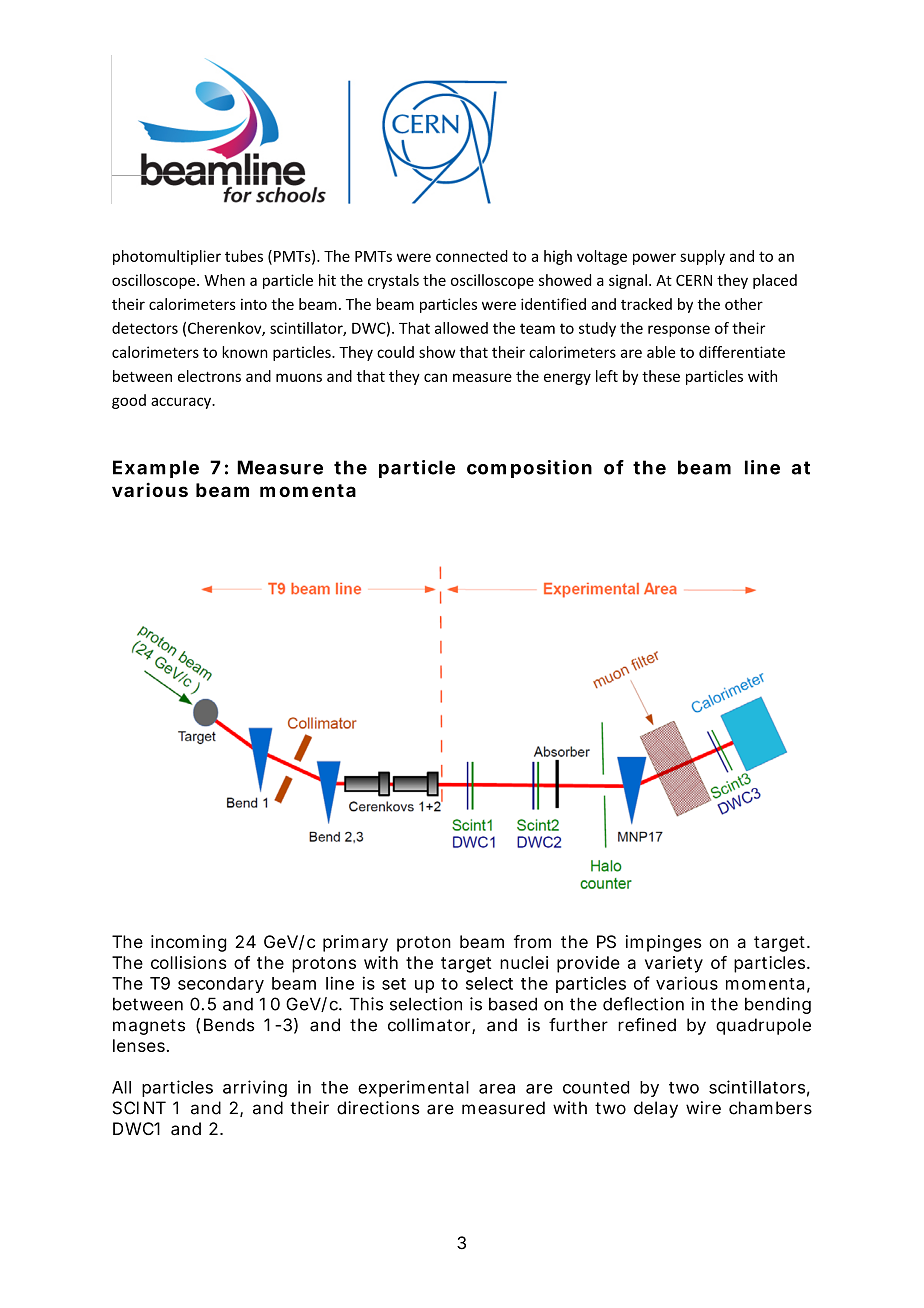  What do you see at coordinates (664, 943) in the image?
I see `impinges` at bounding box center [664, 943].
